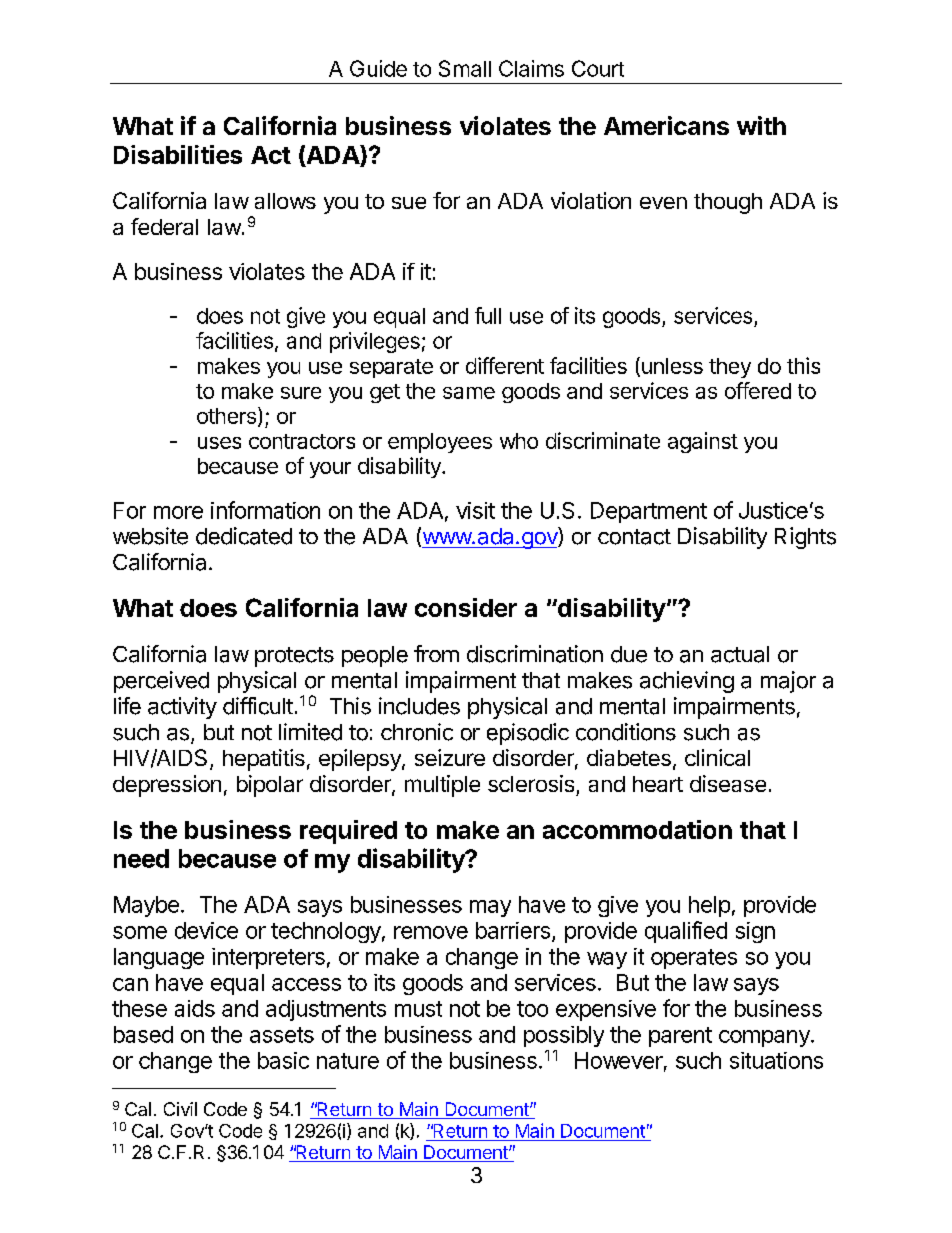  What do you see at coordinates (761, 125) in the screenshot?
I see `with` at bounding box center [761, 125].
